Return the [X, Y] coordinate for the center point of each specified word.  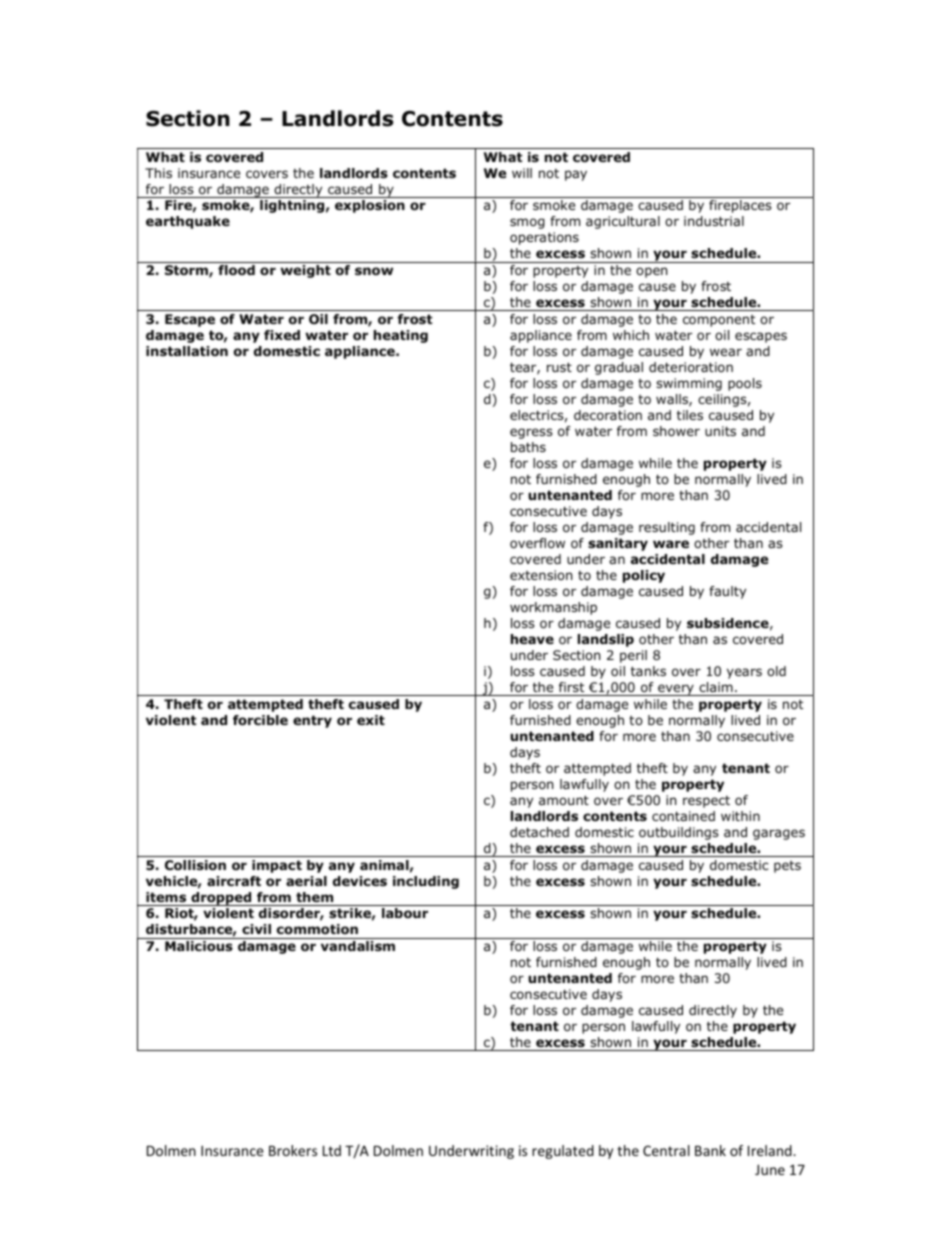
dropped [221, 899]
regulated [563, 1152]
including [426, 882]
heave [532, 639]
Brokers [293, 1150]
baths [528, 447]
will [522, 173]
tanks [648, 671]
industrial [714, 221]
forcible [260, 720]
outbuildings [679, 833]
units [720, 431]
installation [187, 351]
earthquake [188, 222]
